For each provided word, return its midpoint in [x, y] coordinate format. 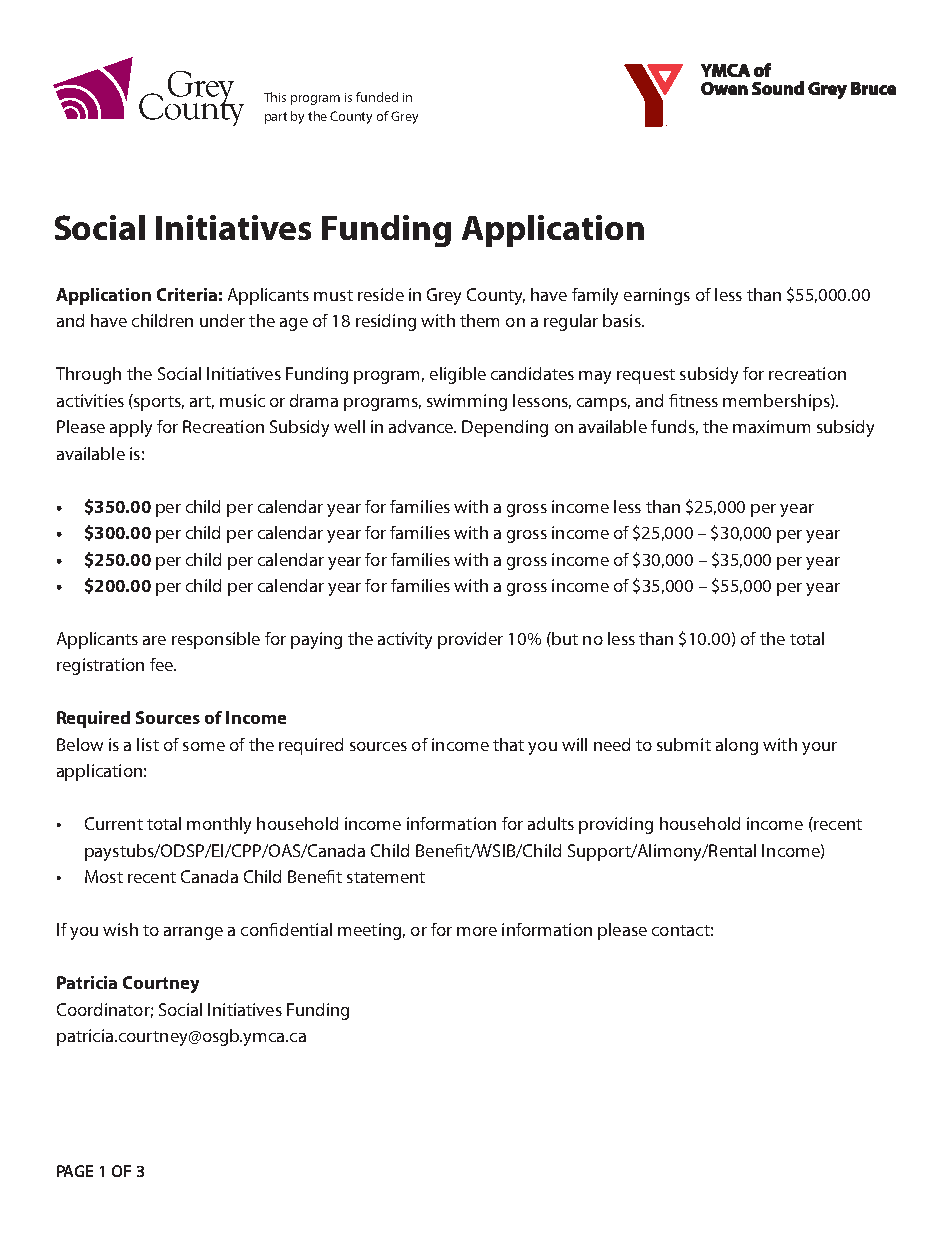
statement [386, 877]
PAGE [75, 1171]
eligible [458, 375]
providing [616, 825]
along [737, 746]
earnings [657, 296]
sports [158, 402]
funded [377, 97]
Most [104, 876]
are [154, 640]
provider [470, 640]
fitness [693, 400]
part [276, 118]
